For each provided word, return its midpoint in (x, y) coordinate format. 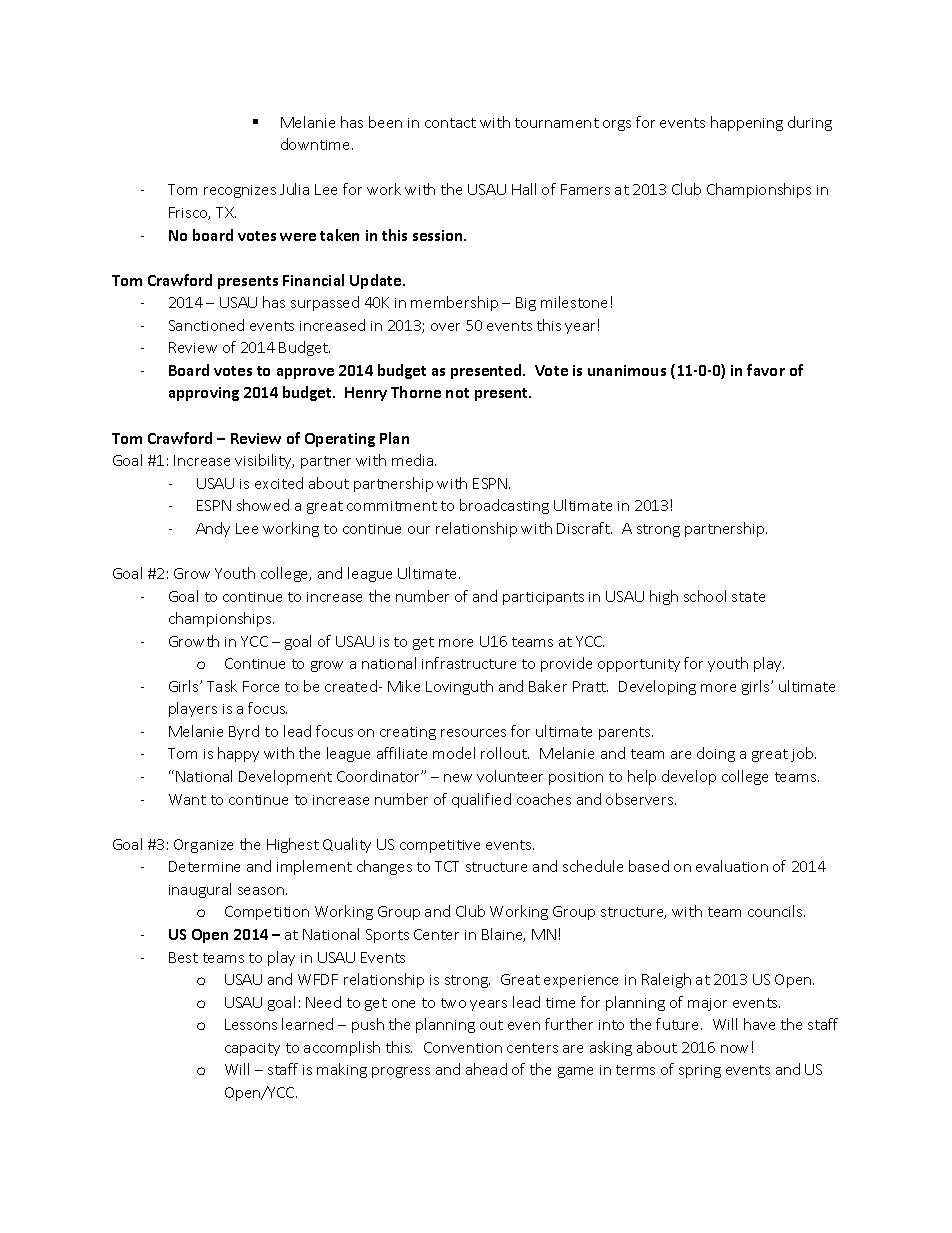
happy (238, 754)
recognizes (240, 191)
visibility (264, 461)
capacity (252, 1049)
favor (766, 370)
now (734, 1049)
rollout (505, 753)
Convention (463, 1047)
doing (716, 754)
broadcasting (504, 506)
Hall (524, 189)
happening (747, 123)
